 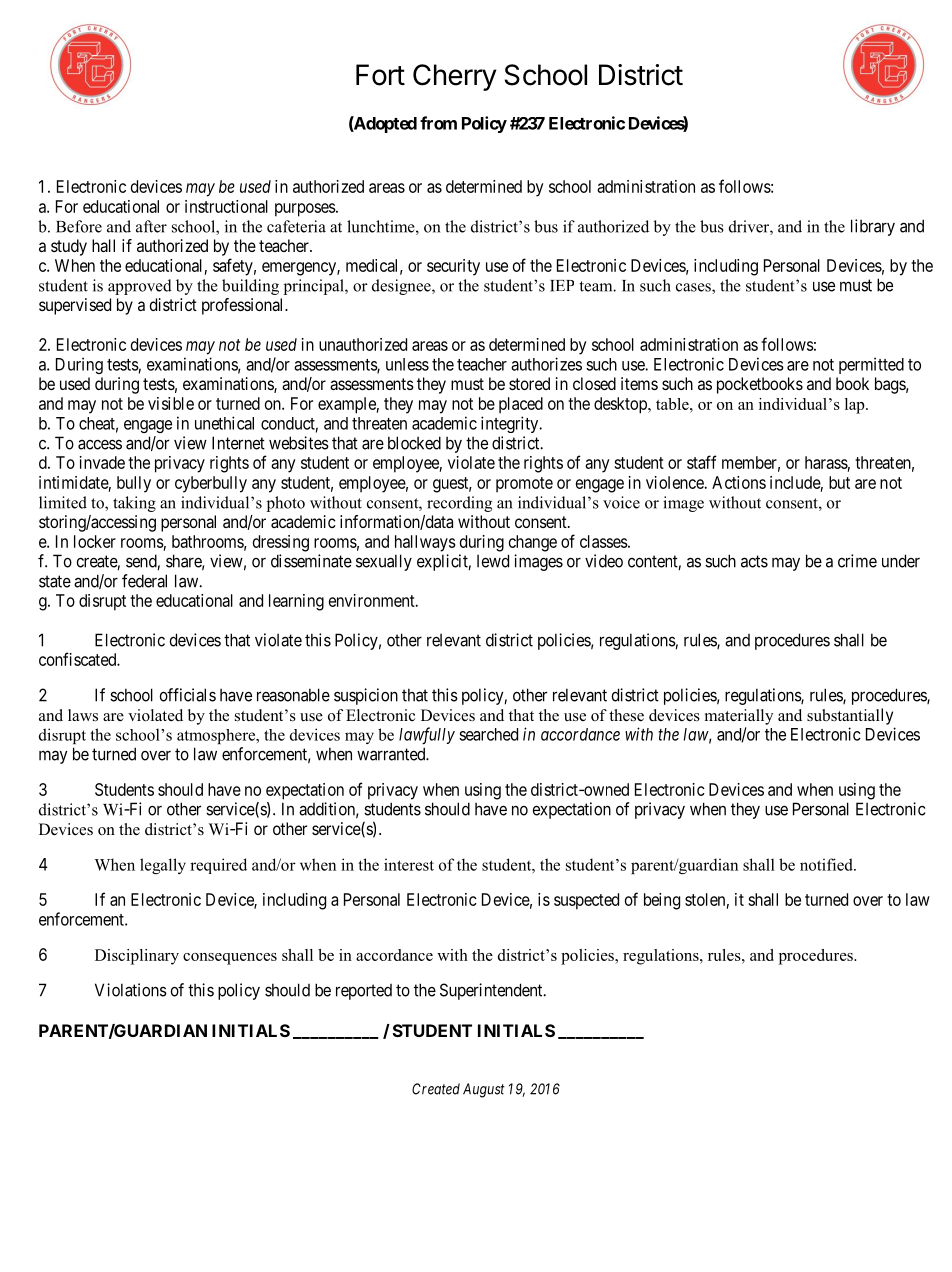 What do you see at coordinates (850, 716) in the screenshot?
I see `substantially` at bounding box center [850, 716].
